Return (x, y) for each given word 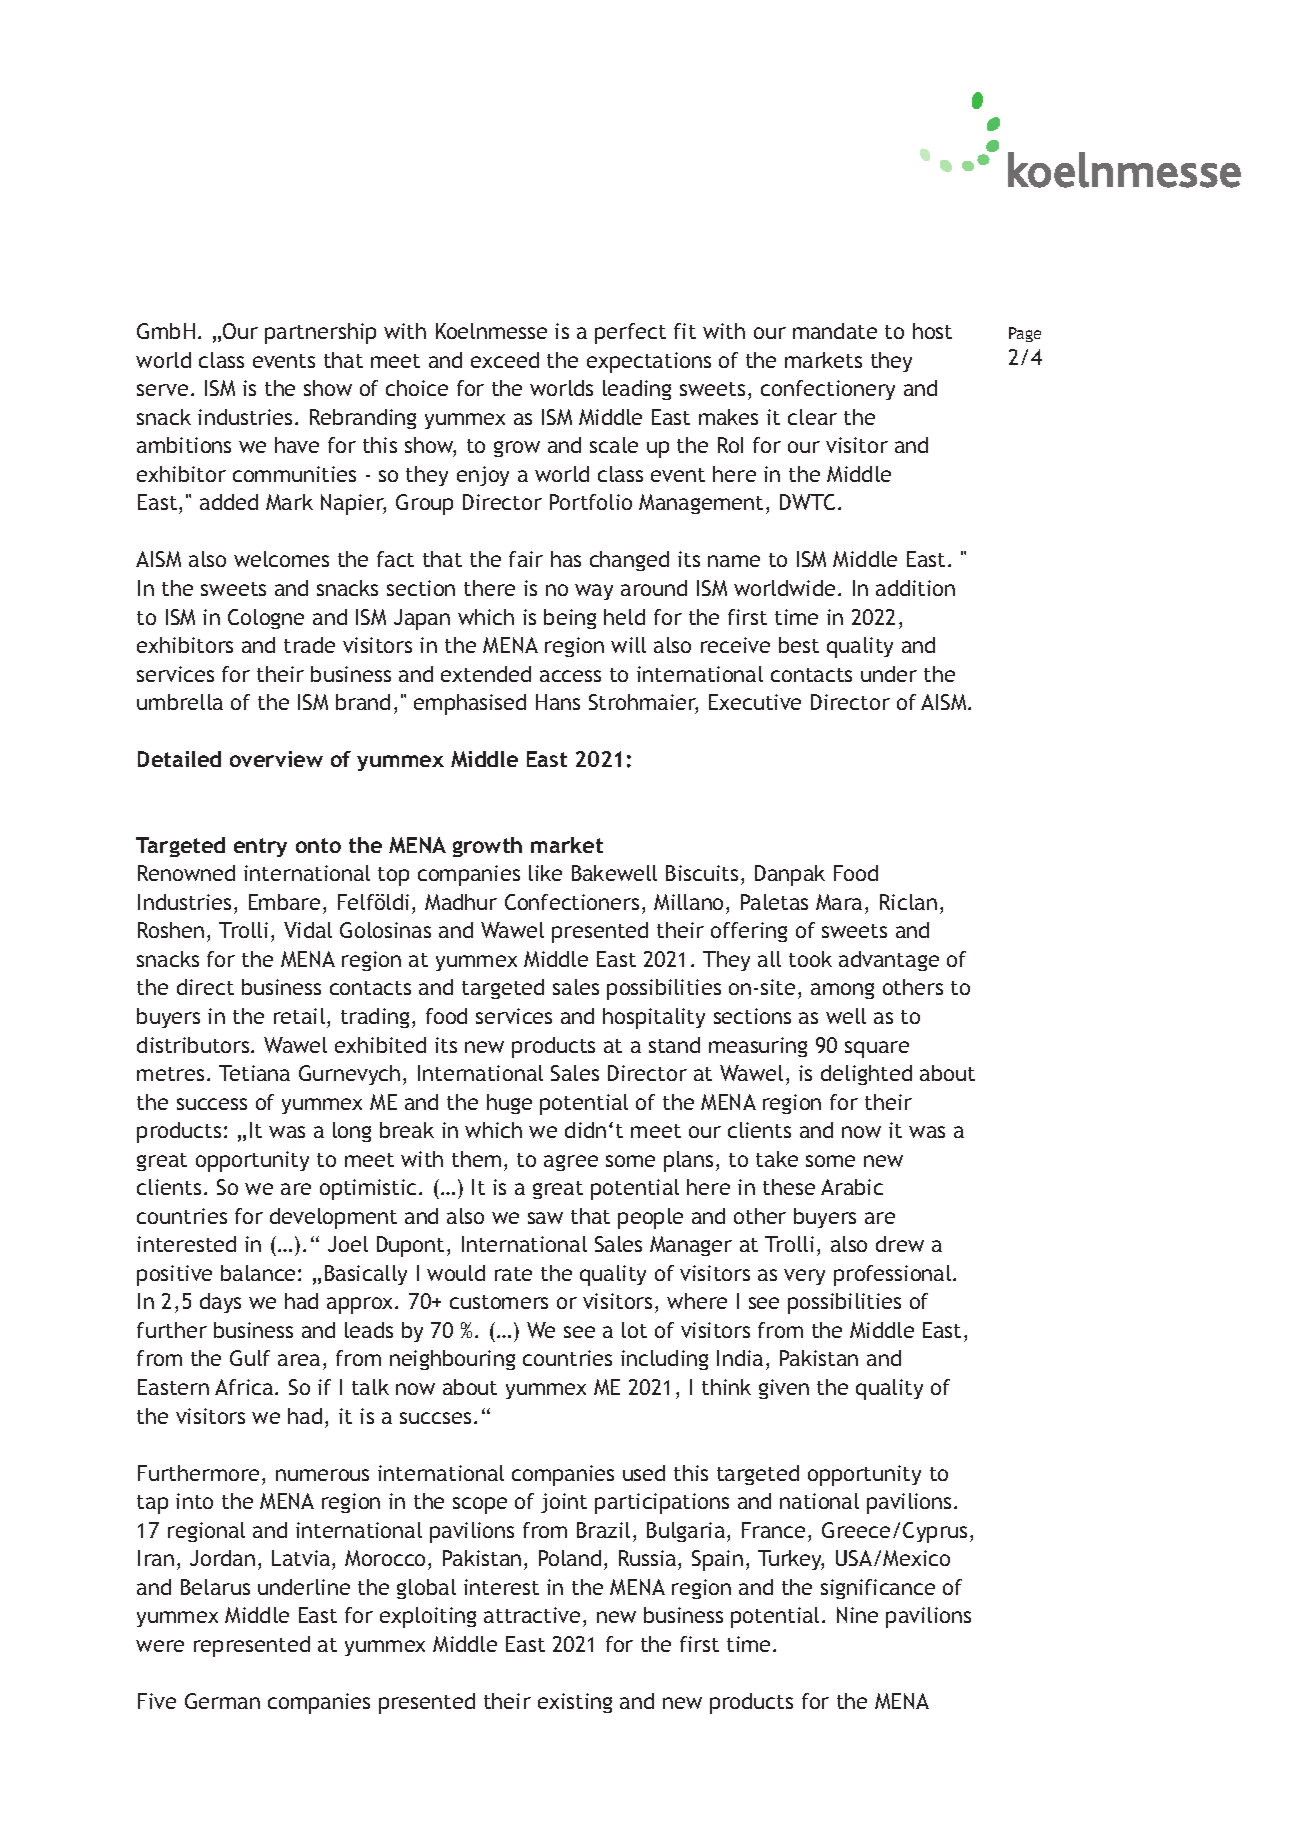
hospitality (654, 1018)
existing (575, 1703)
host (932, 331)
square (877, 1049)
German (222, 1701)
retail (299, 1016)
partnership (320, 333)
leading (637, 390)
